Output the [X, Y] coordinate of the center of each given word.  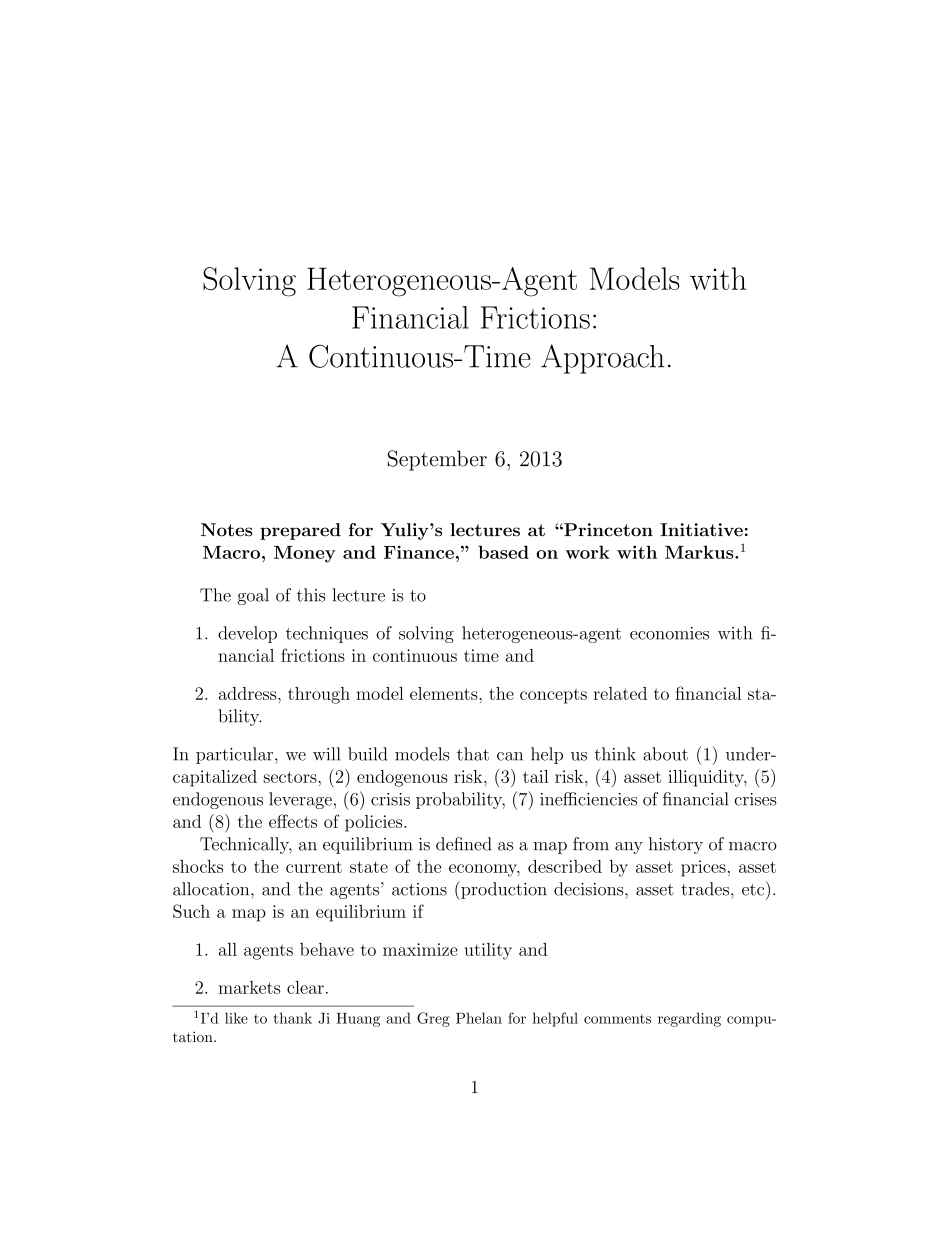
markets [249, 987]
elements [445, 693]
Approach [603, 359]
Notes [226, 530]
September [437, 460]
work [587, 552]
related [620, 693]
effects [293, 821]
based [503, 552]
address [249, 693]
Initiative [701, 530]
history [676, 845]
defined [464, 844]
